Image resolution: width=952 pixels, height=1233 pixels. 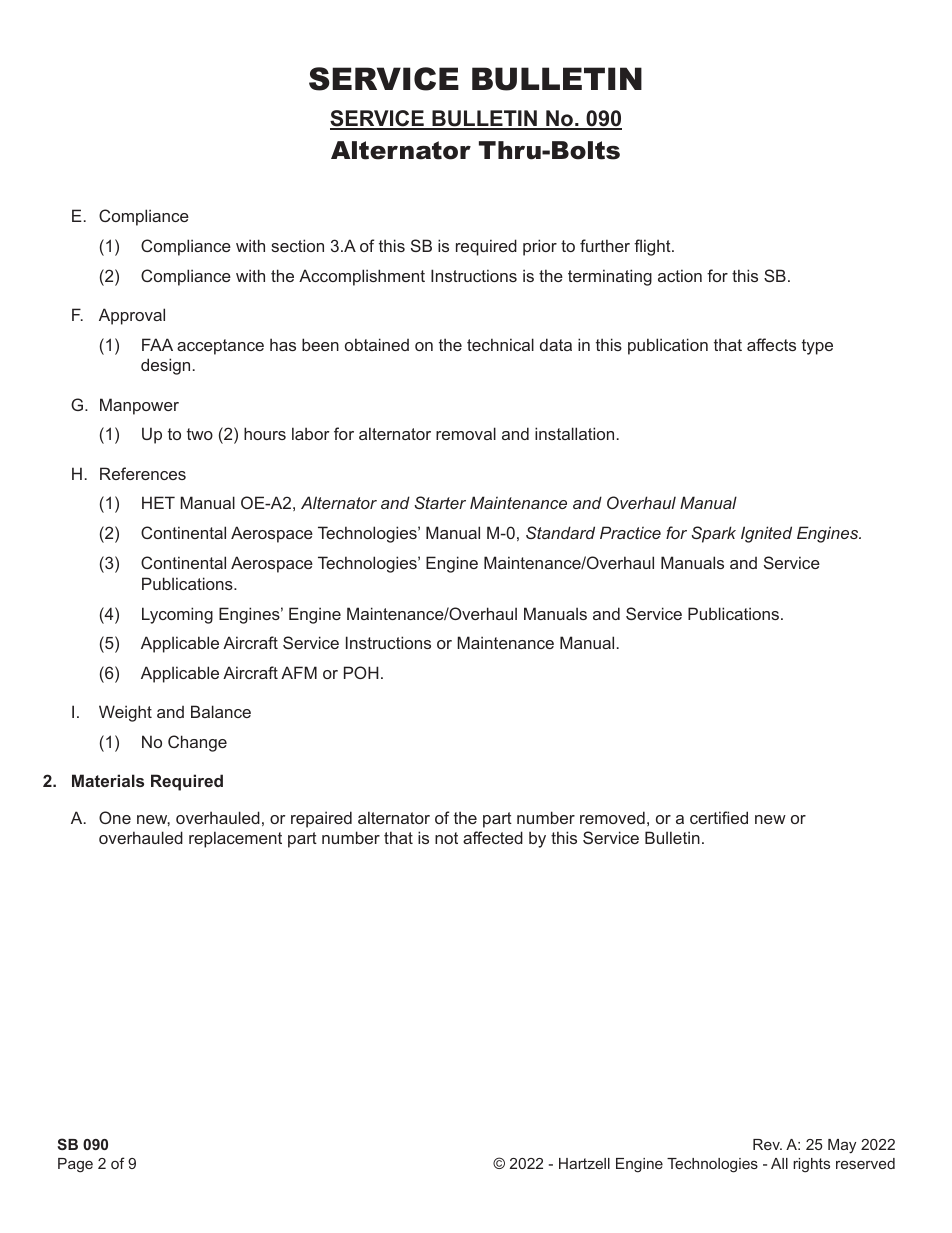 What do you see at coordinates (540, 247) in the page?
I see `prior` at bounding box center [540, 247].
